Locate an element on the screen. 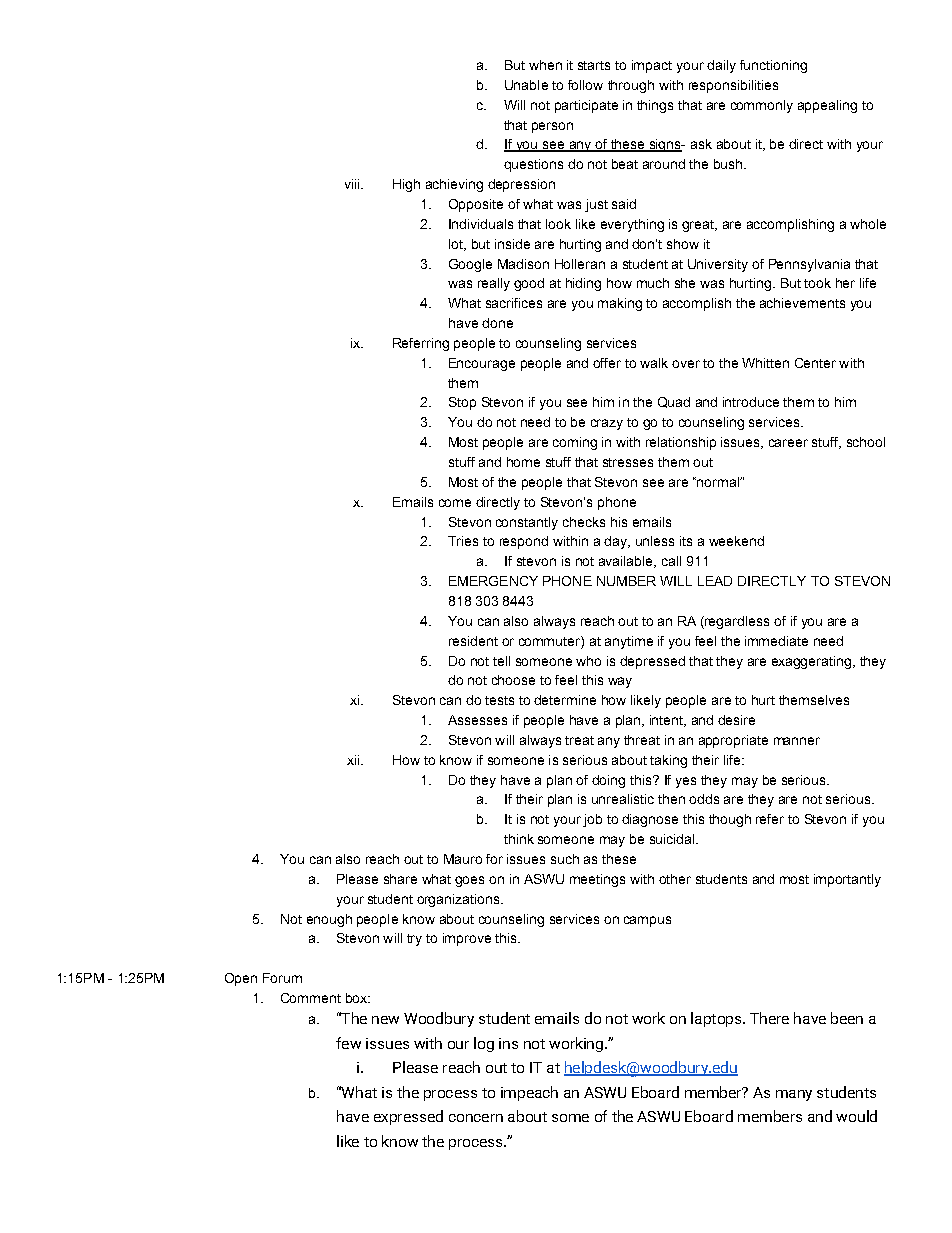 The height and width of the screenshot is (1233, 952). many is located at coordinates (794, 1095).
